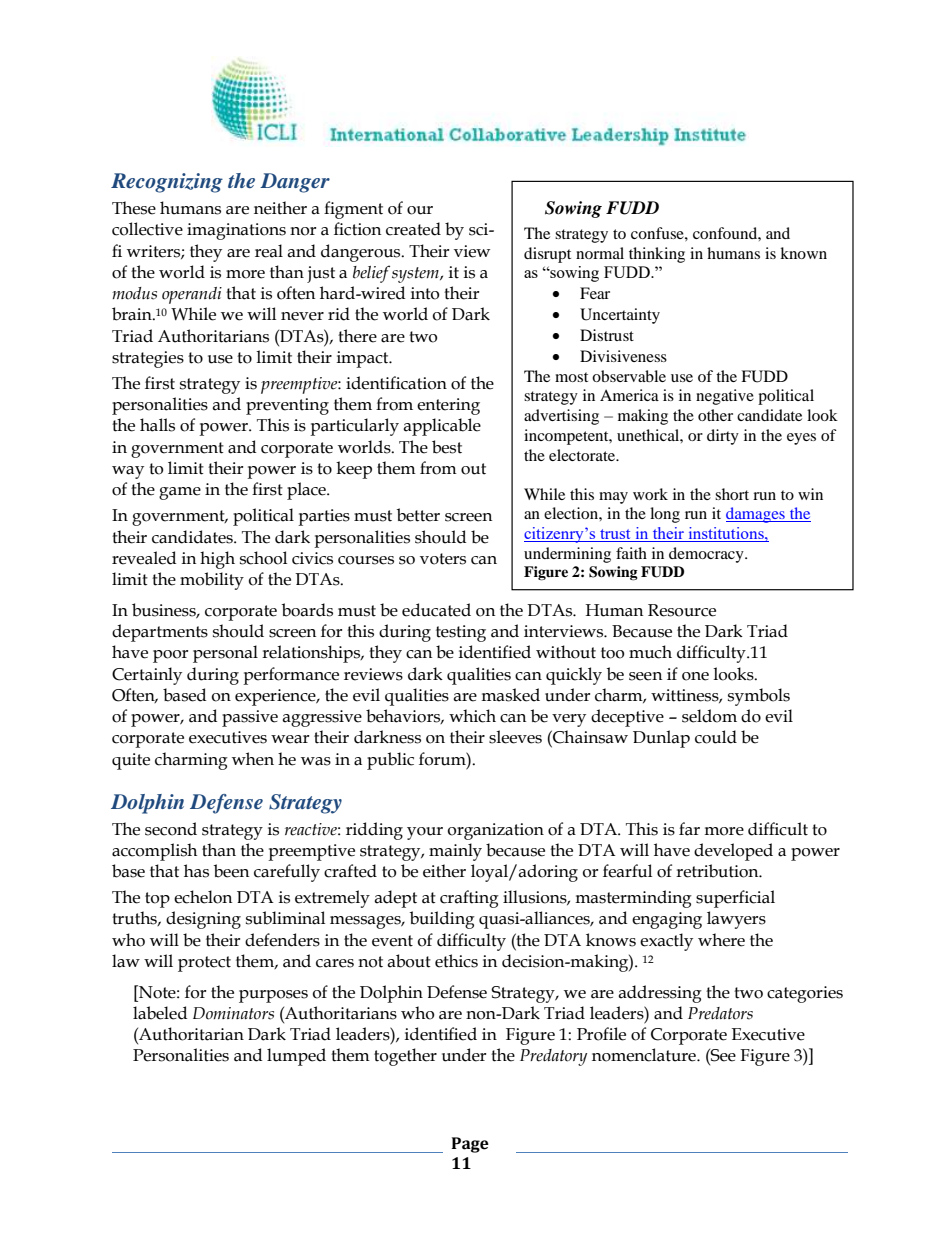 The height and width of the screenshot is (1233, 952). I want to click on thinking, so click(657, 255).
